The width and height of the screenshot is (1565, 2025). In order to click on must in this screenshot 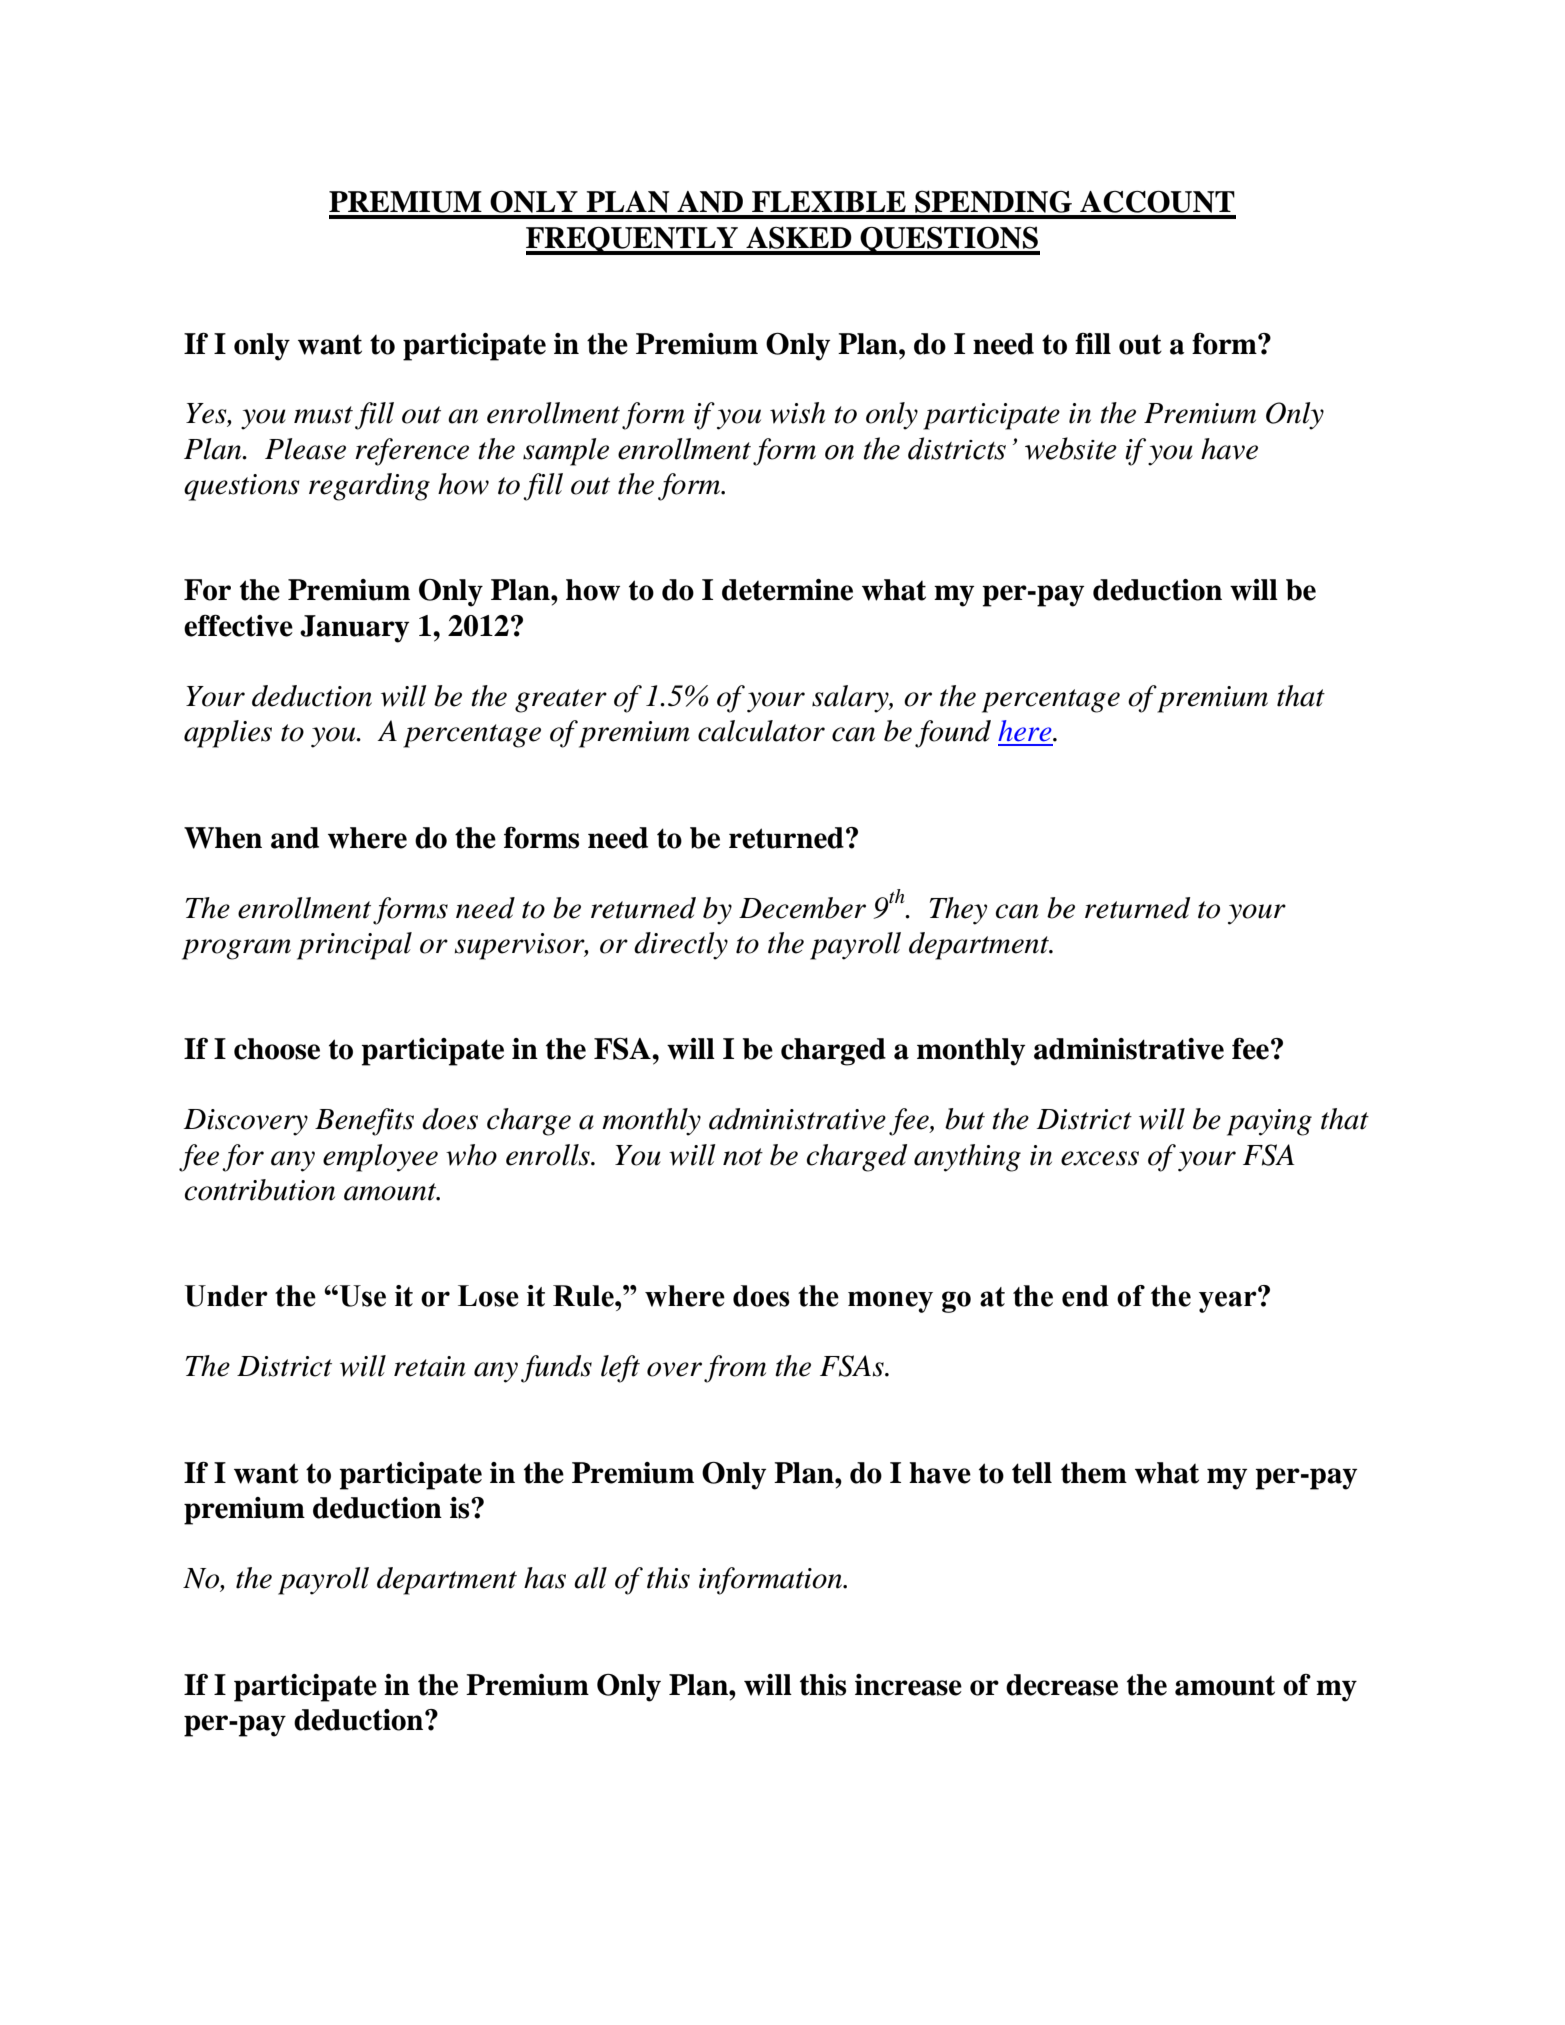, I will do `click(323, 415)`.
